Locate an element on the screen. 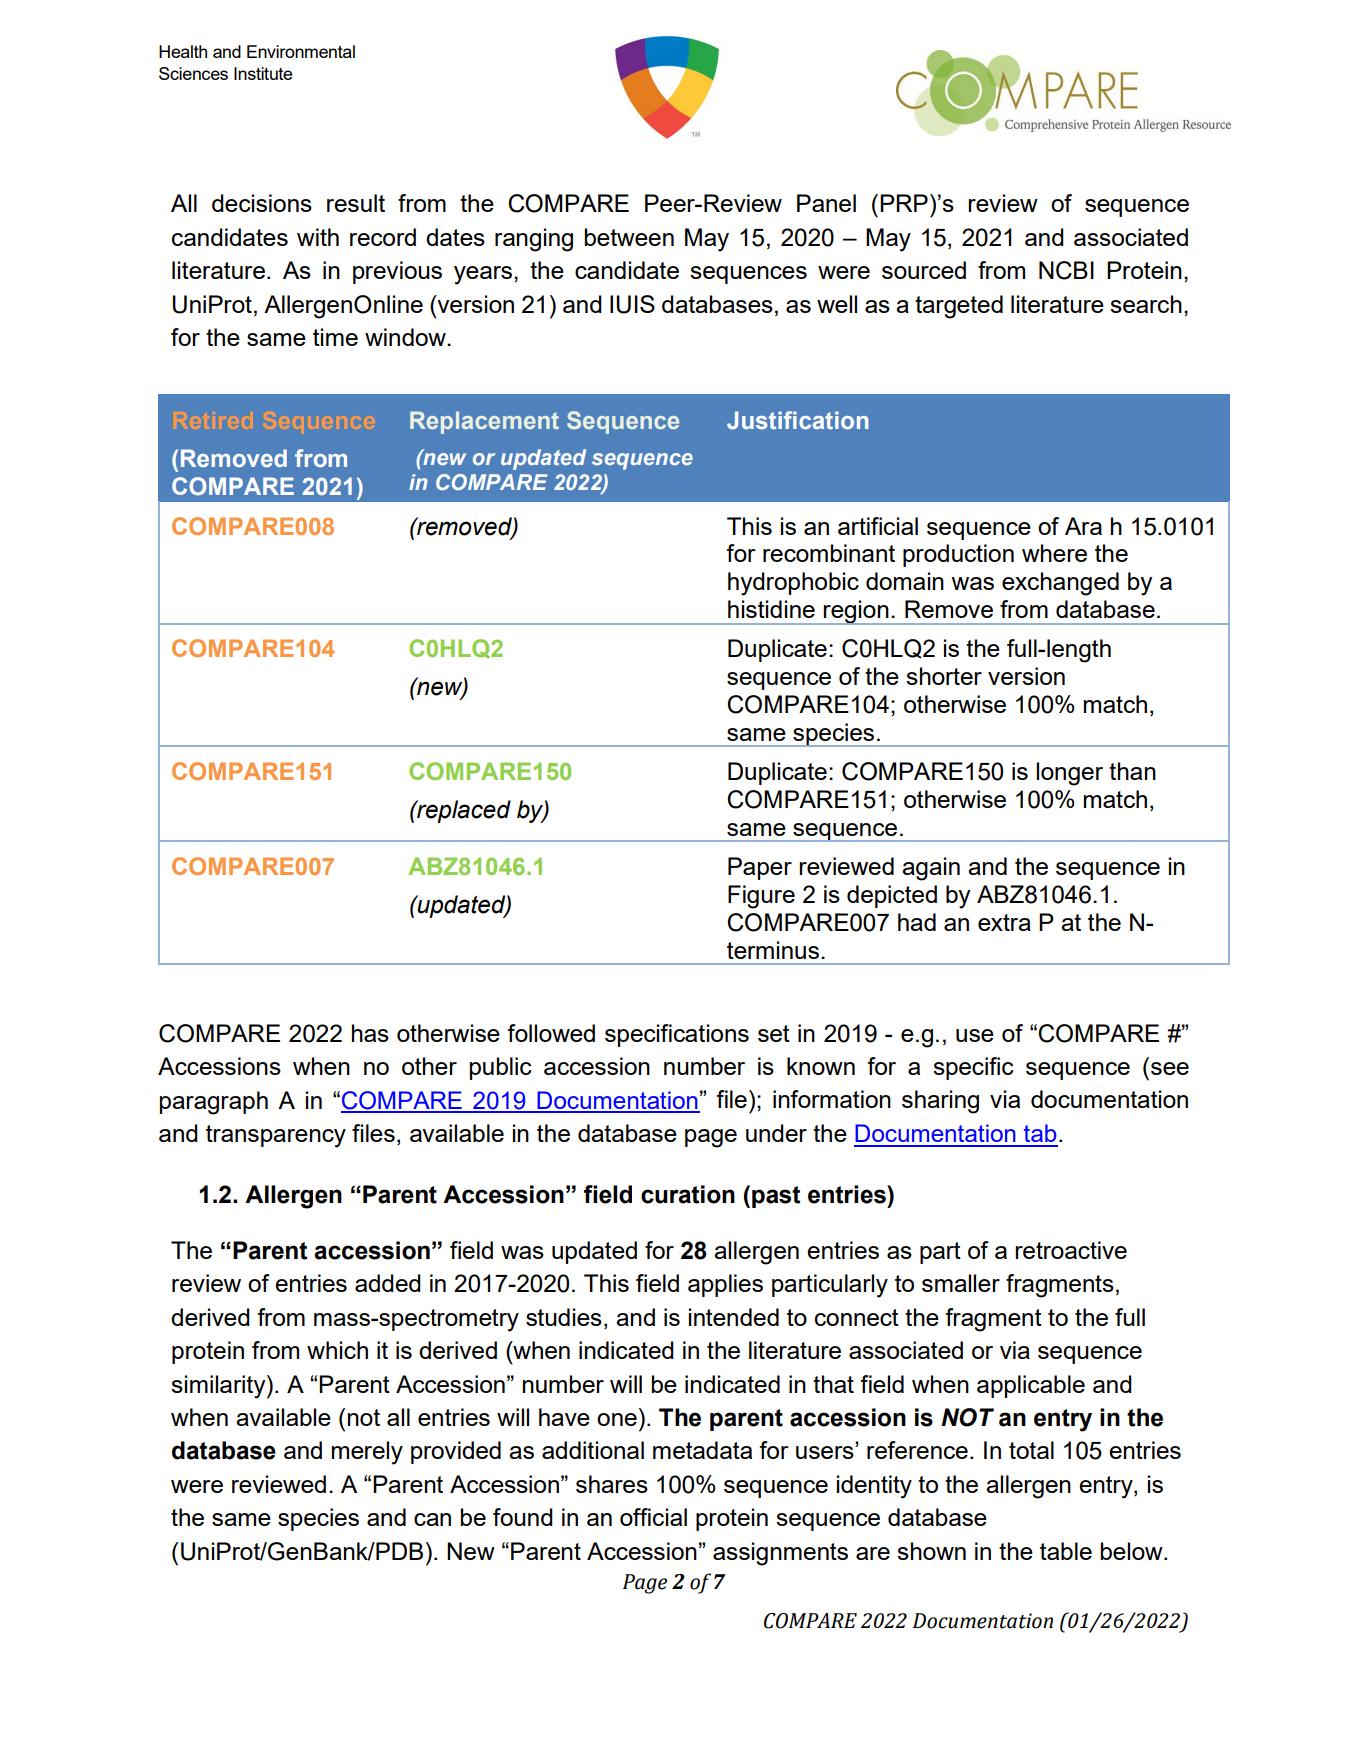 This screenshot has height=1744, width=1348. merely is located at coordinates (367, 1453).
